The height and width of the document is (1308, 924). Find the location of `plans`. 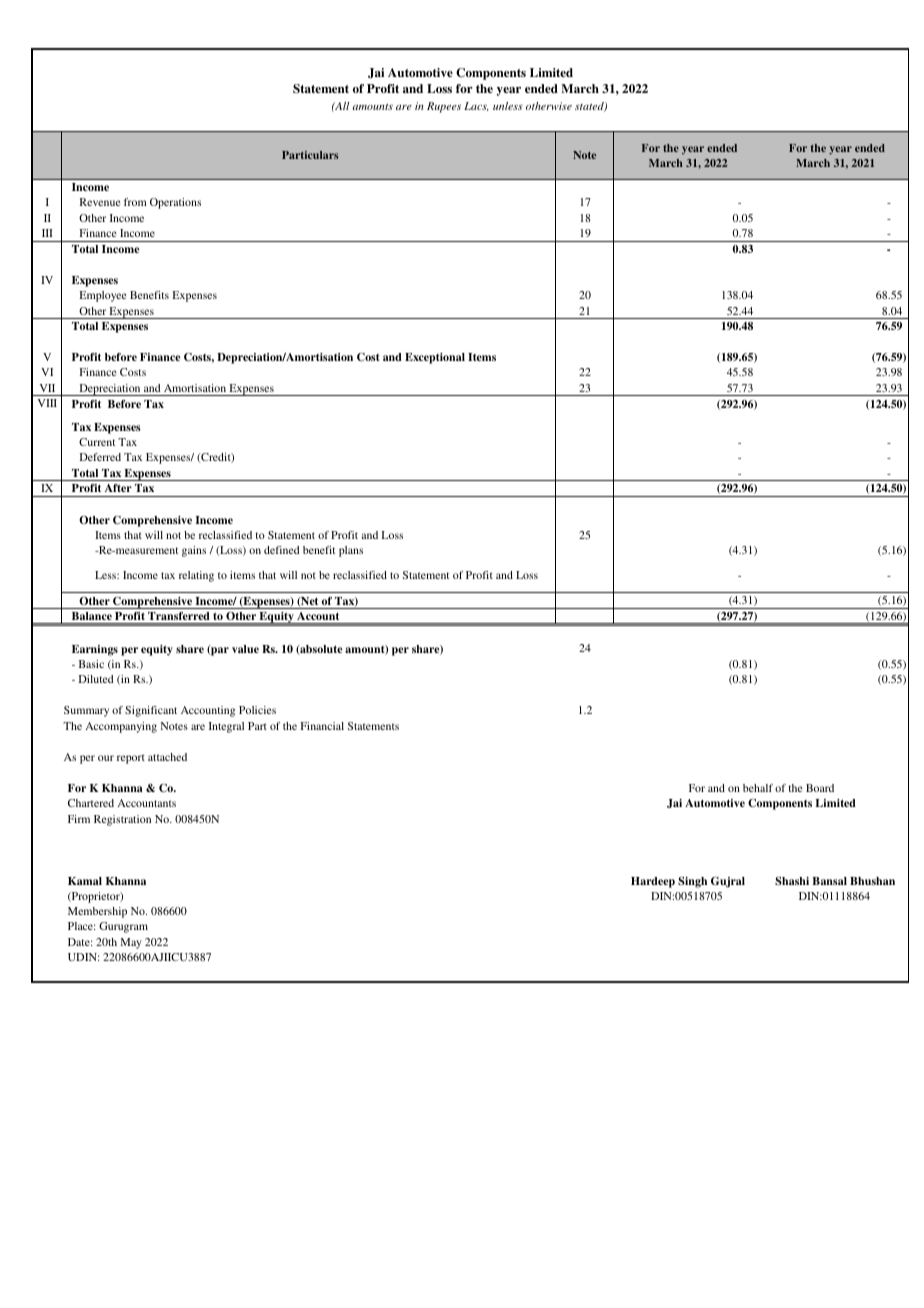

plans is located at coordinates (351, 551).
